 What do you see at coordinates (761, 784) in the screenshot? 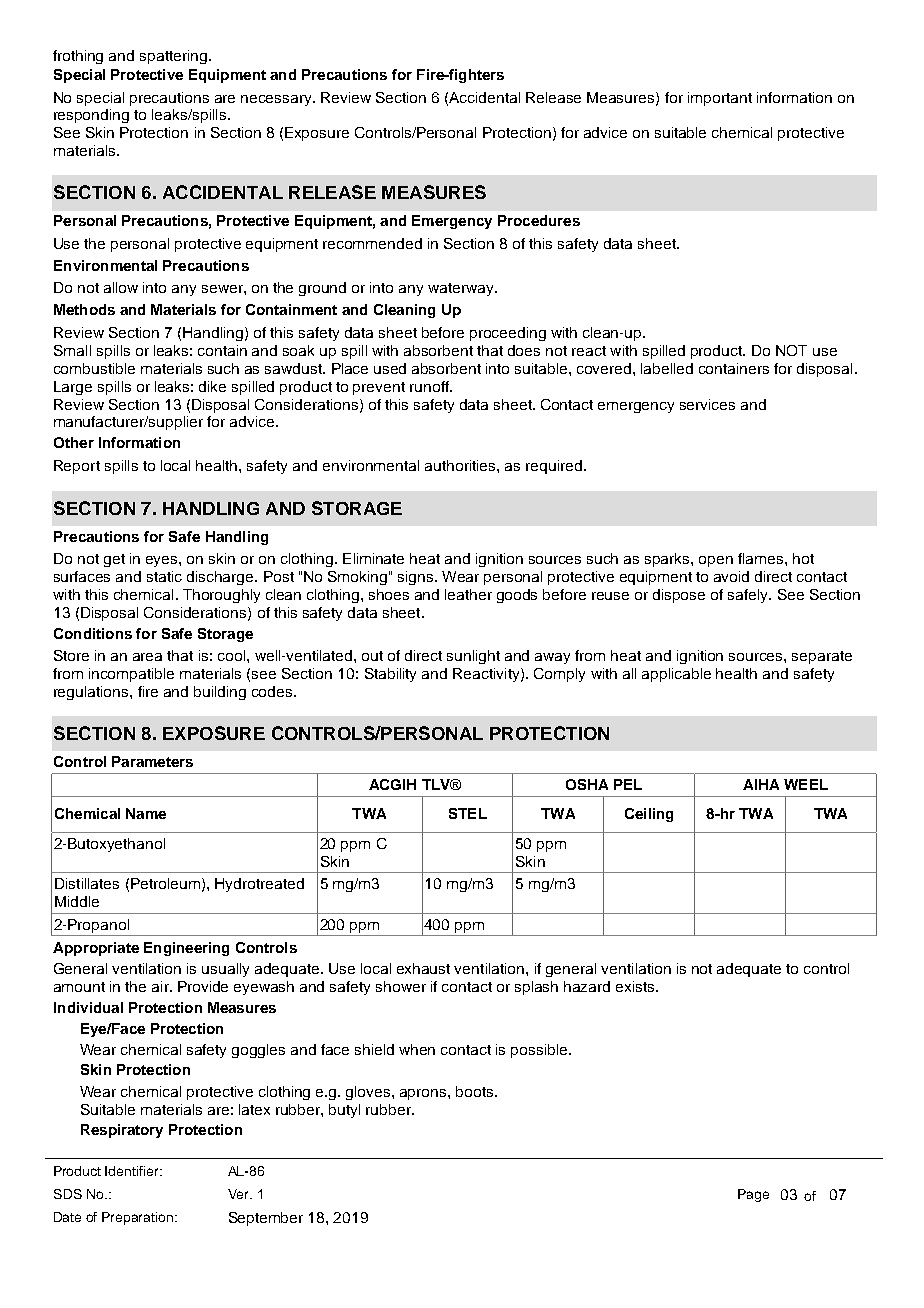
I see `AIHA` at bounding box center [761, 784].
